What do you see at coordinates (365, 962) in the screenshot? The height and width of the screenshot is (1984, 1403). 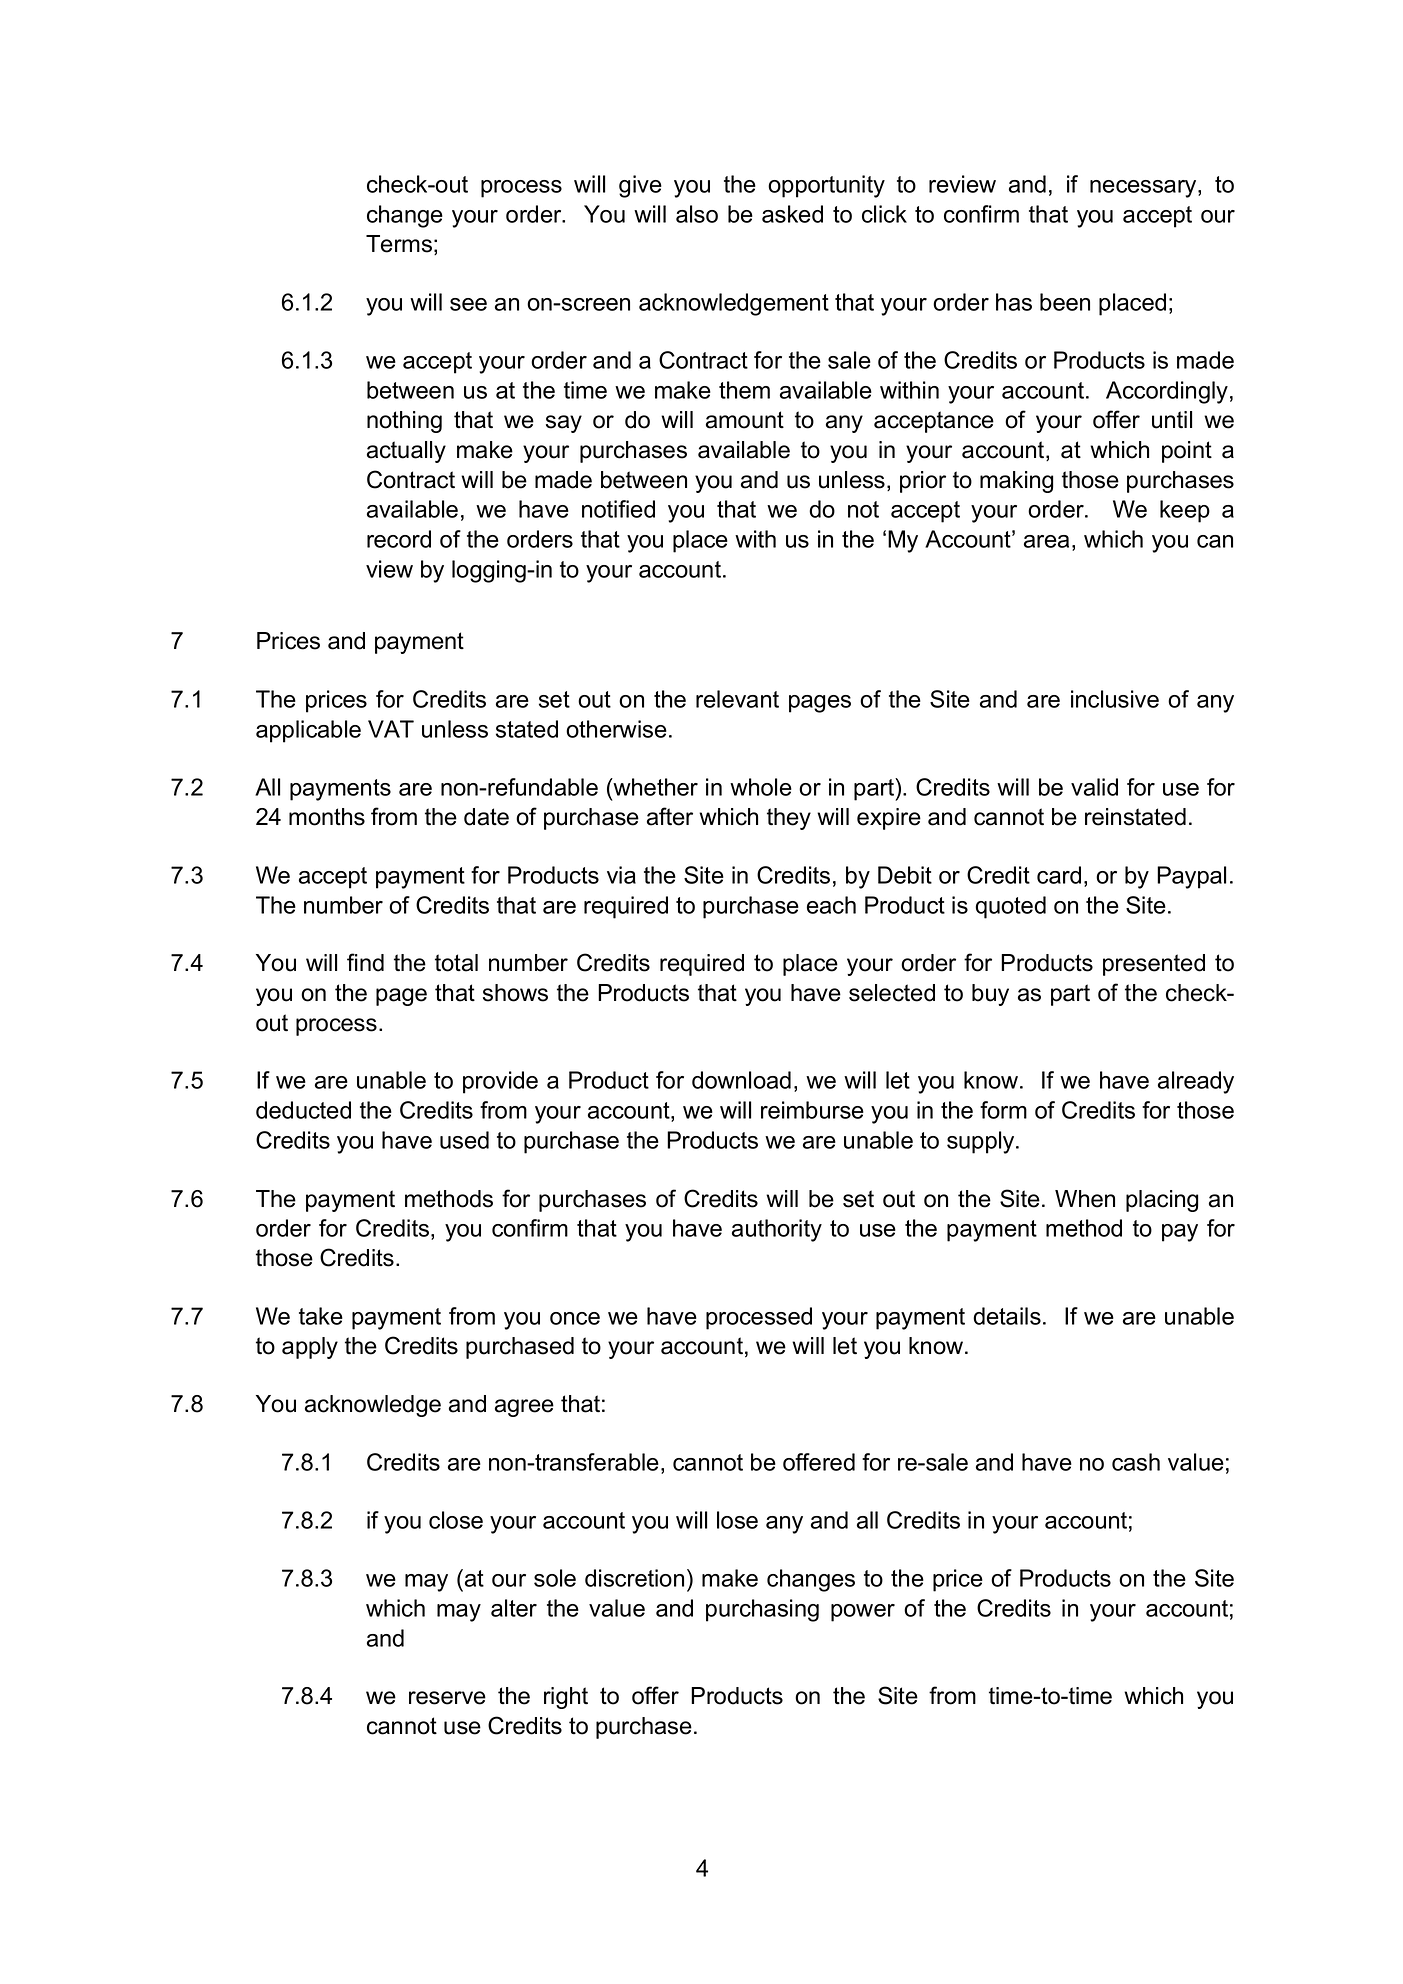 I see `find` at bounding box center [365, 962].
